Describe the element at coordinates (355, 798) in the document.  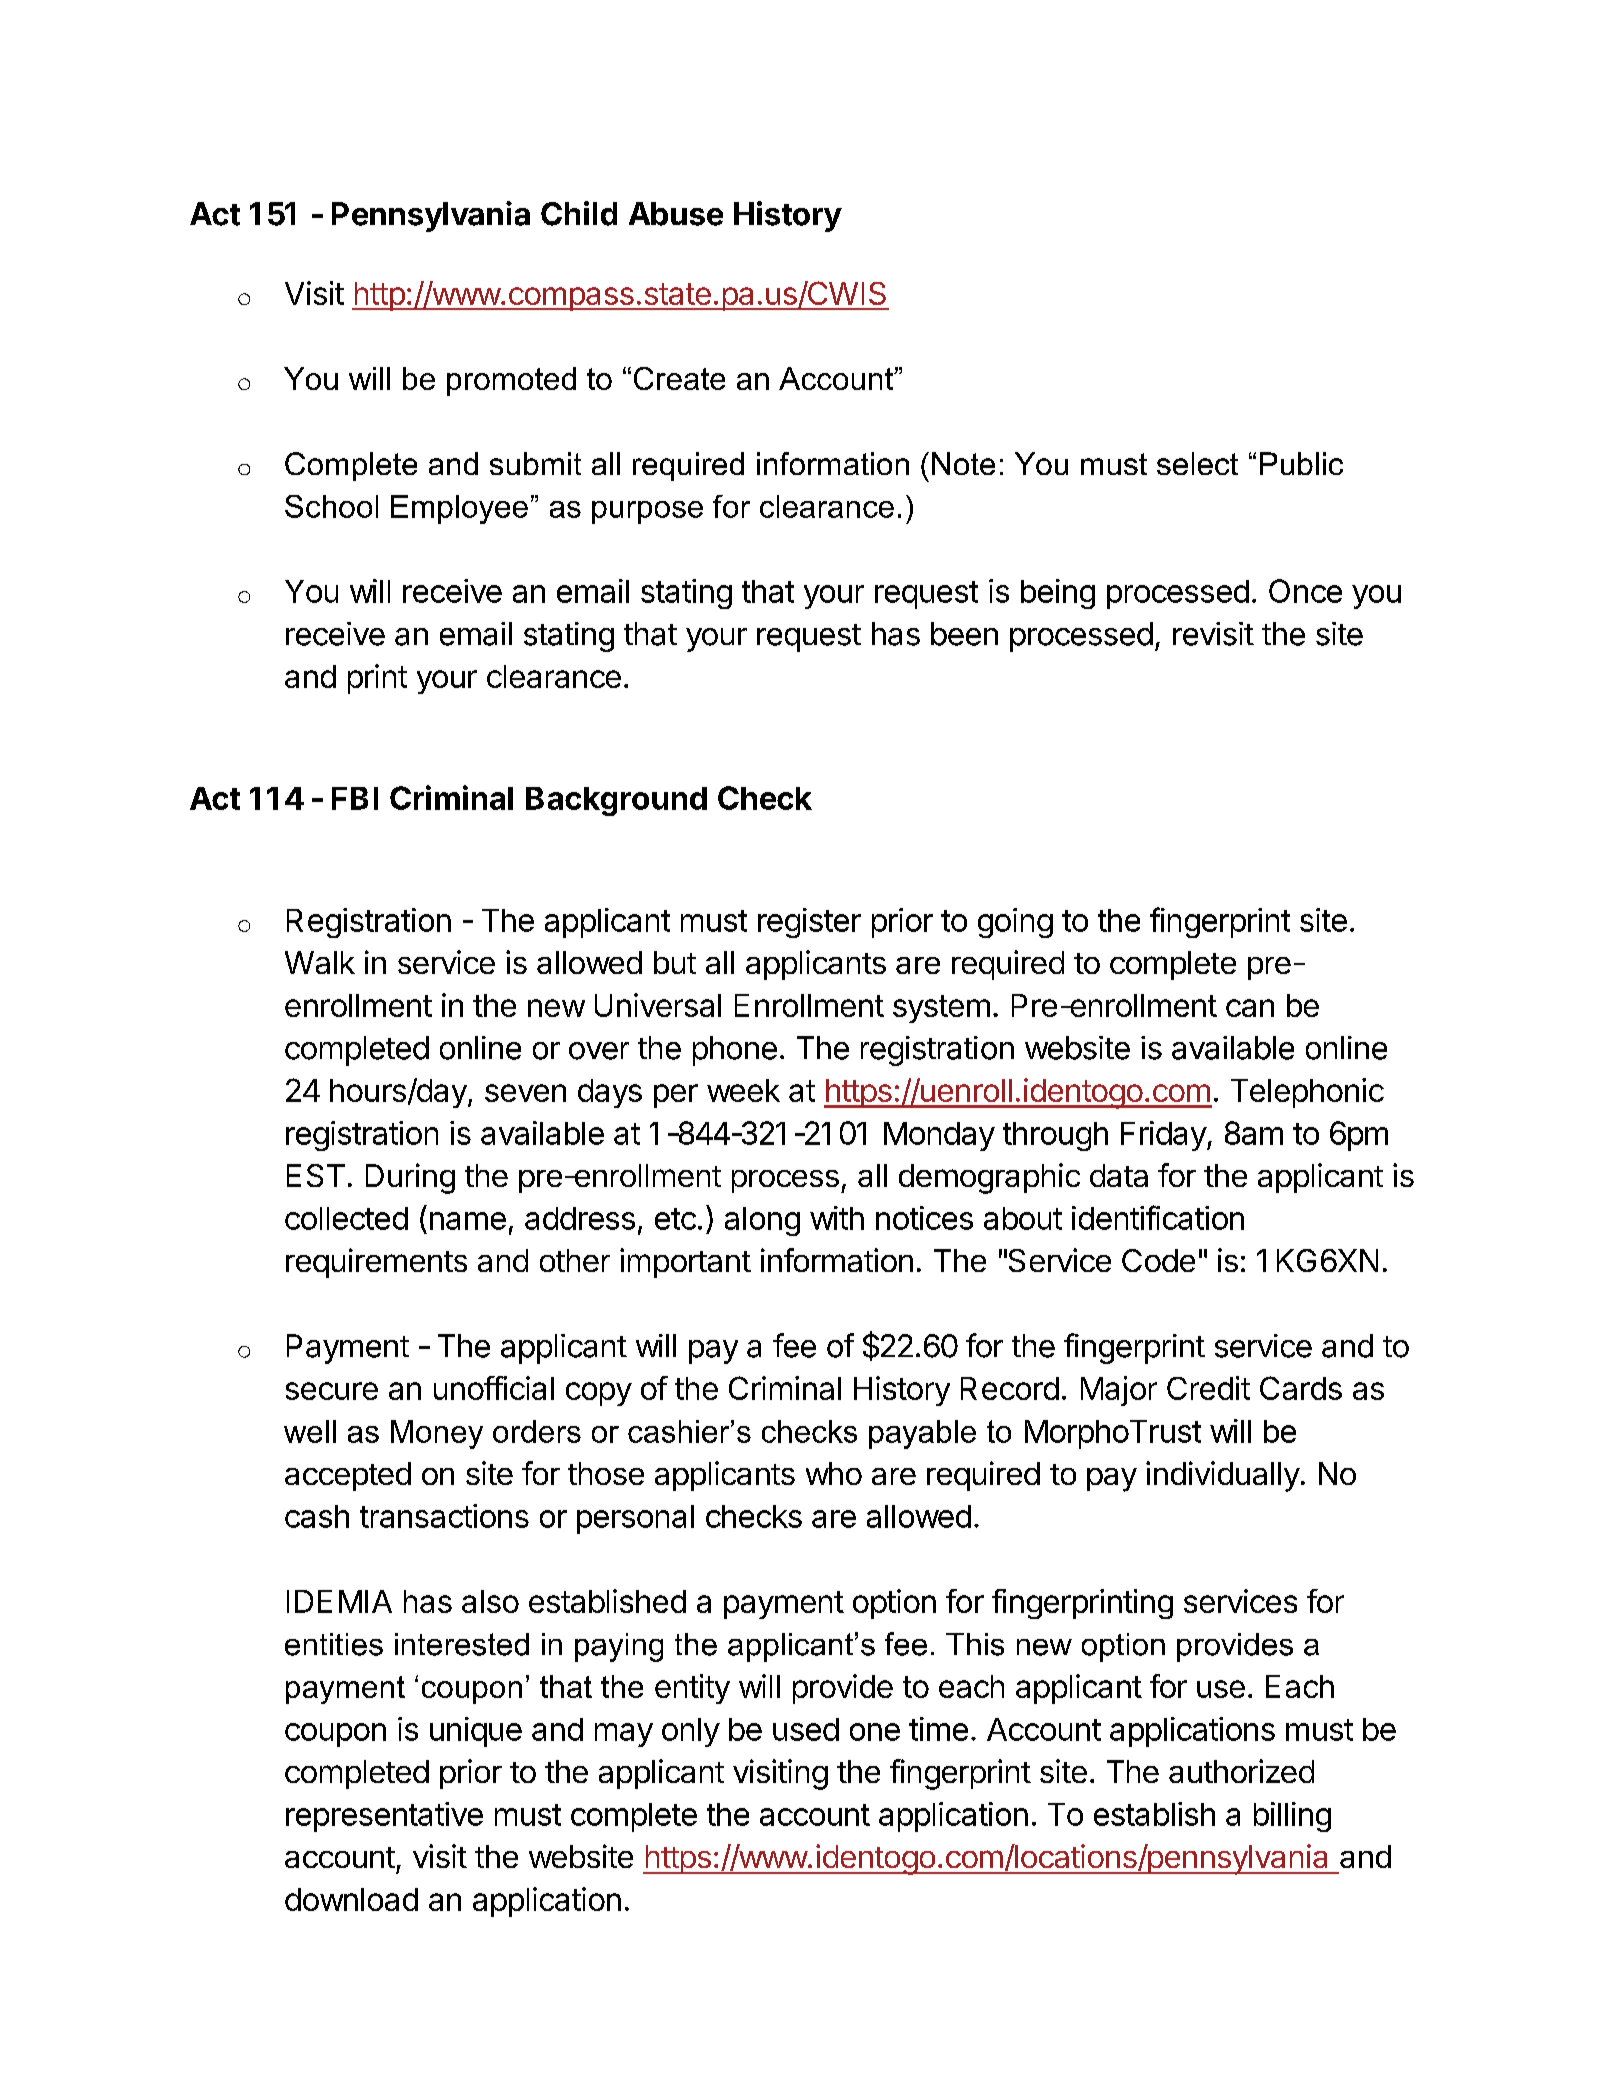
I see `FBI` at that location.
